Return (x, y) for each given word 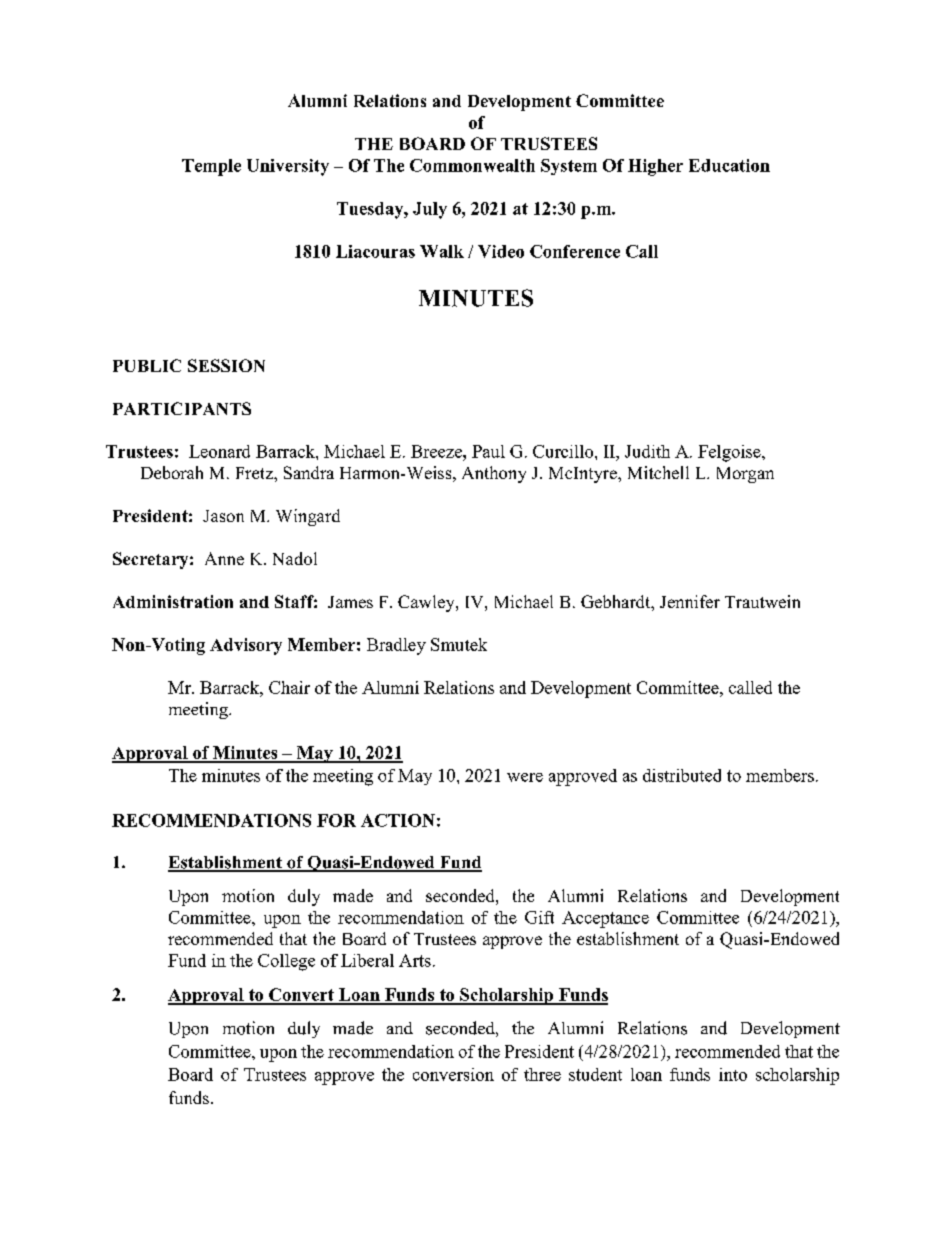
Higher (655, 167)
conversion (453, 1074)
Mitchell (658, 472)
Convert (301, 996)
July (430, 210)
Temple (211, 167)
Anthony (494, 474)
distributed (682, 775)
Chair (289, 687)
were (525, 777)
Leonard (219, 451)
